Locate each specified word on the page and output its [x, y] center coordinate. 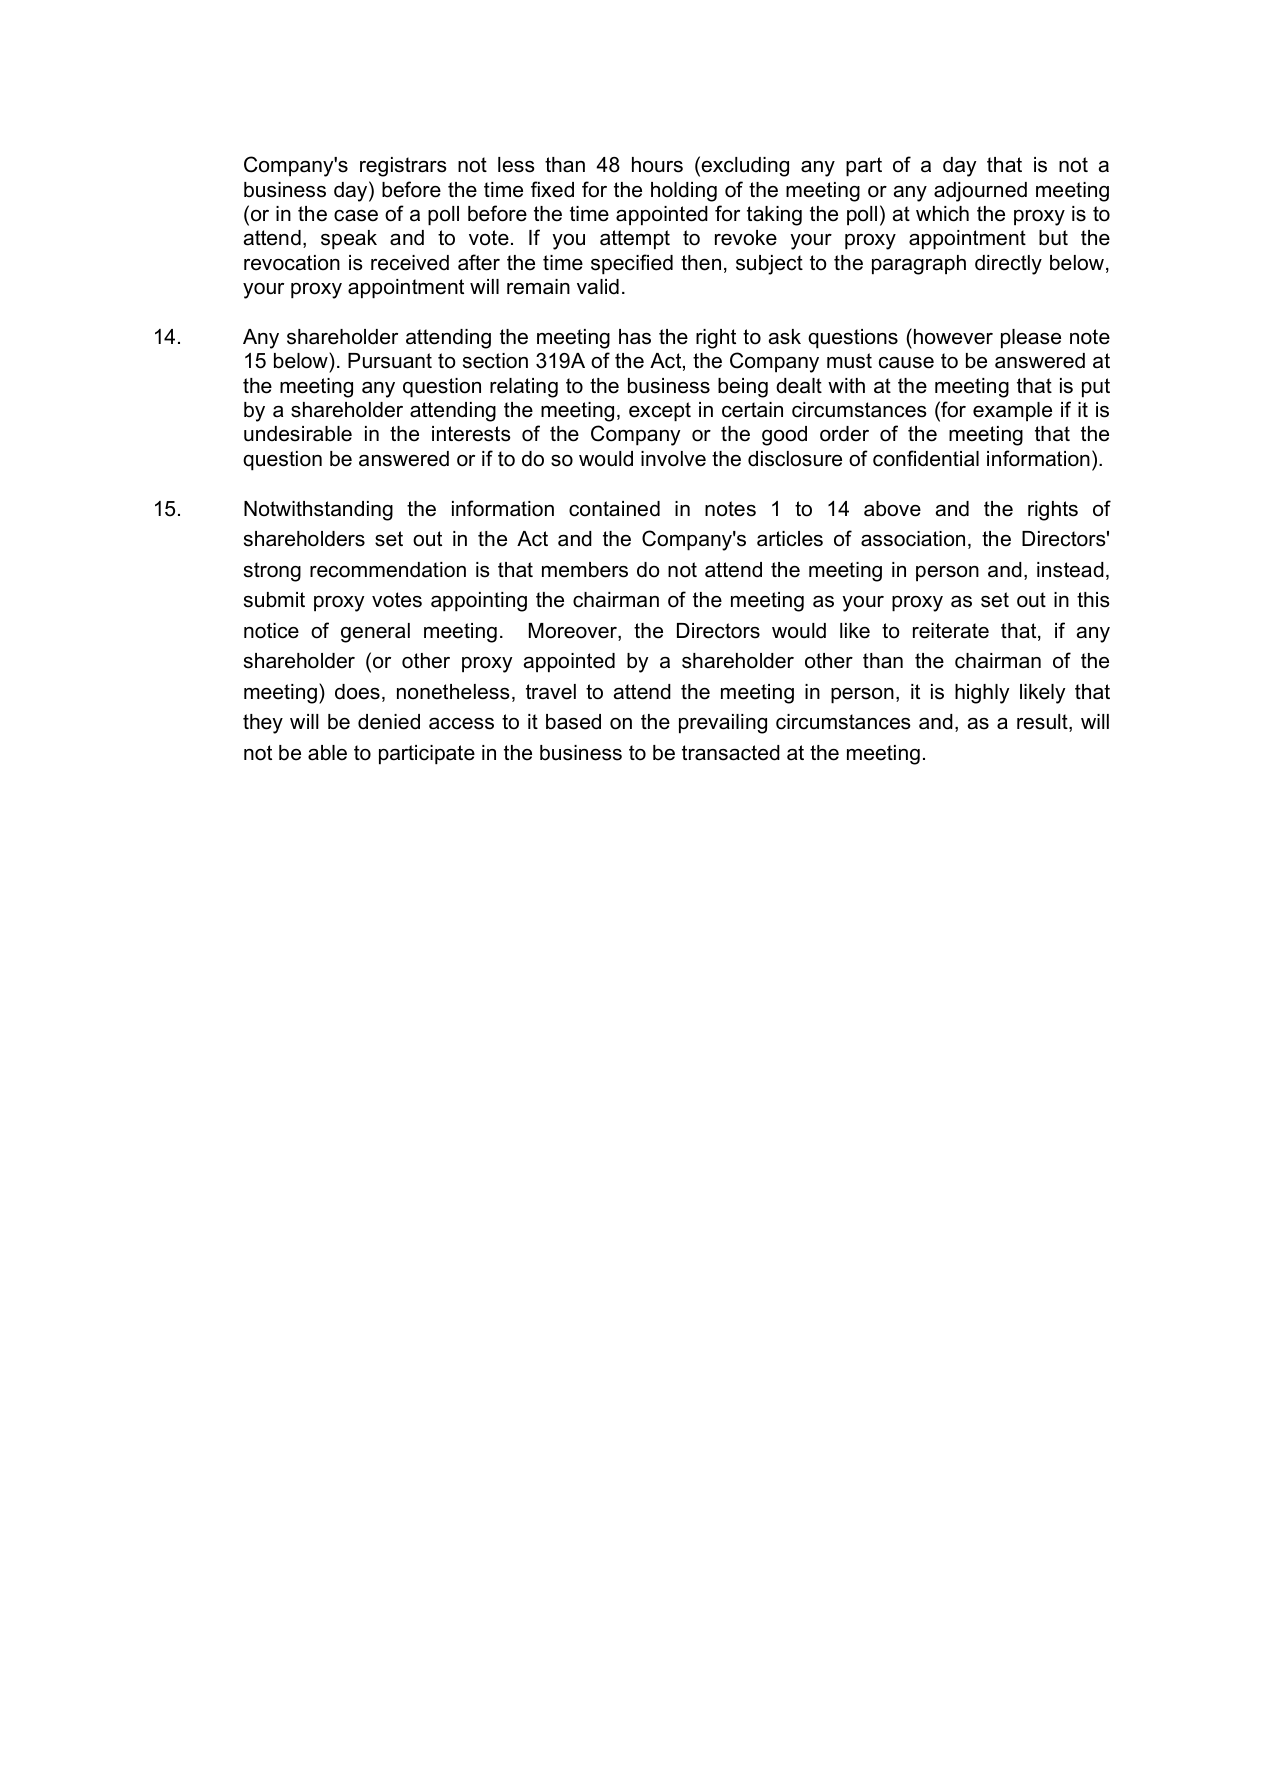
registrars [403, 167]
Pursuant [390, 361]
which [942, 214]
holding [684, 192]
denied [389, 722]
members [585, 570]
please [1031, 339]
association [913, 539]
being [743, 388]
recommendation [388, 570]
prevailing [723, 724]
